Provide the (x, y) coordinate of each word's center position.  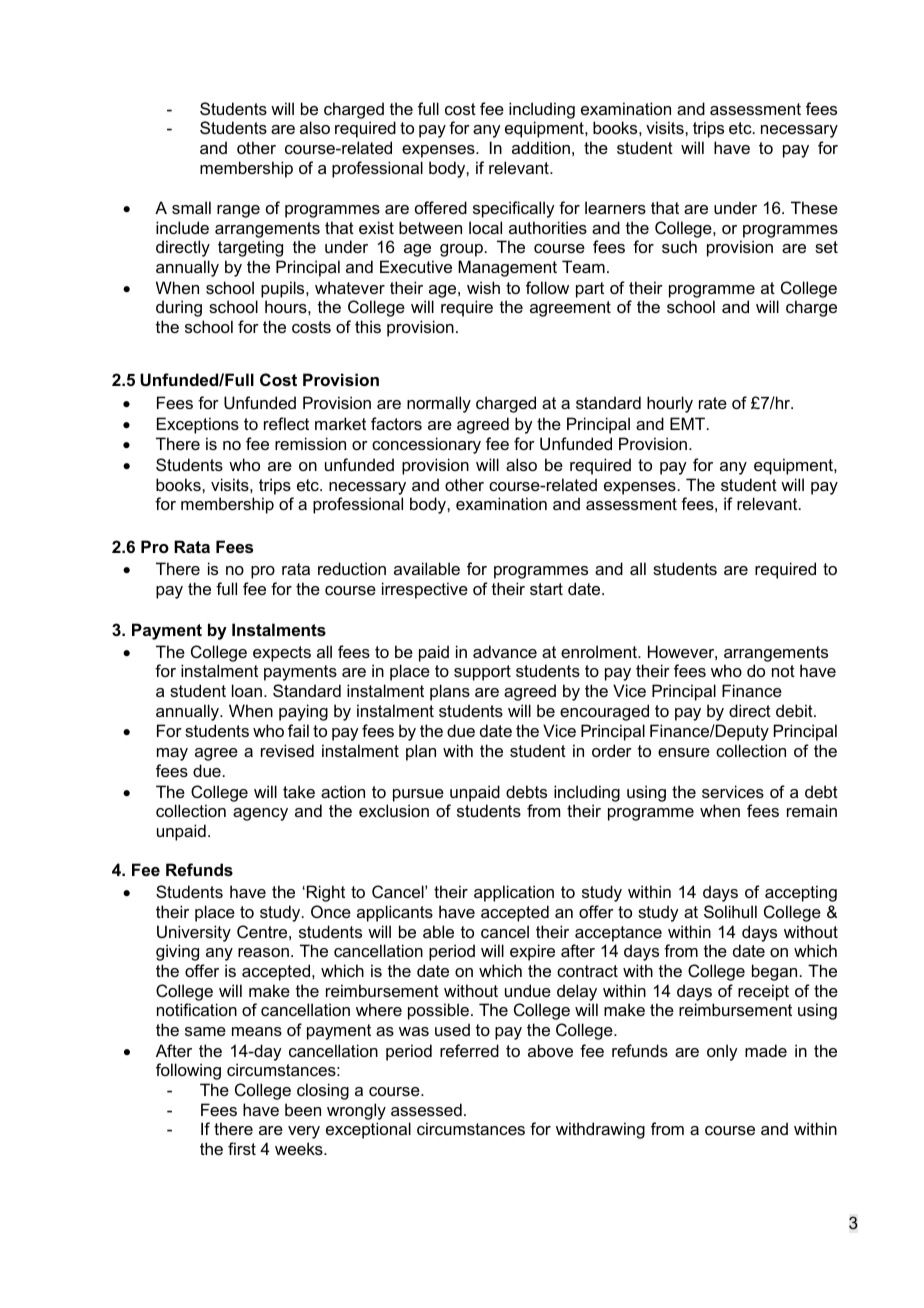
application (514, 893)
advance (505, 651)
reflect (286, 423)
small (191, 207)
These (814, 207)
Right (326, 893)
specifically (514, 209)
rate (713, 403)
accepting (801, 893)
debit (795, 710)
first (242, 1148)
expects (282, 654)
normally (439, 404)
